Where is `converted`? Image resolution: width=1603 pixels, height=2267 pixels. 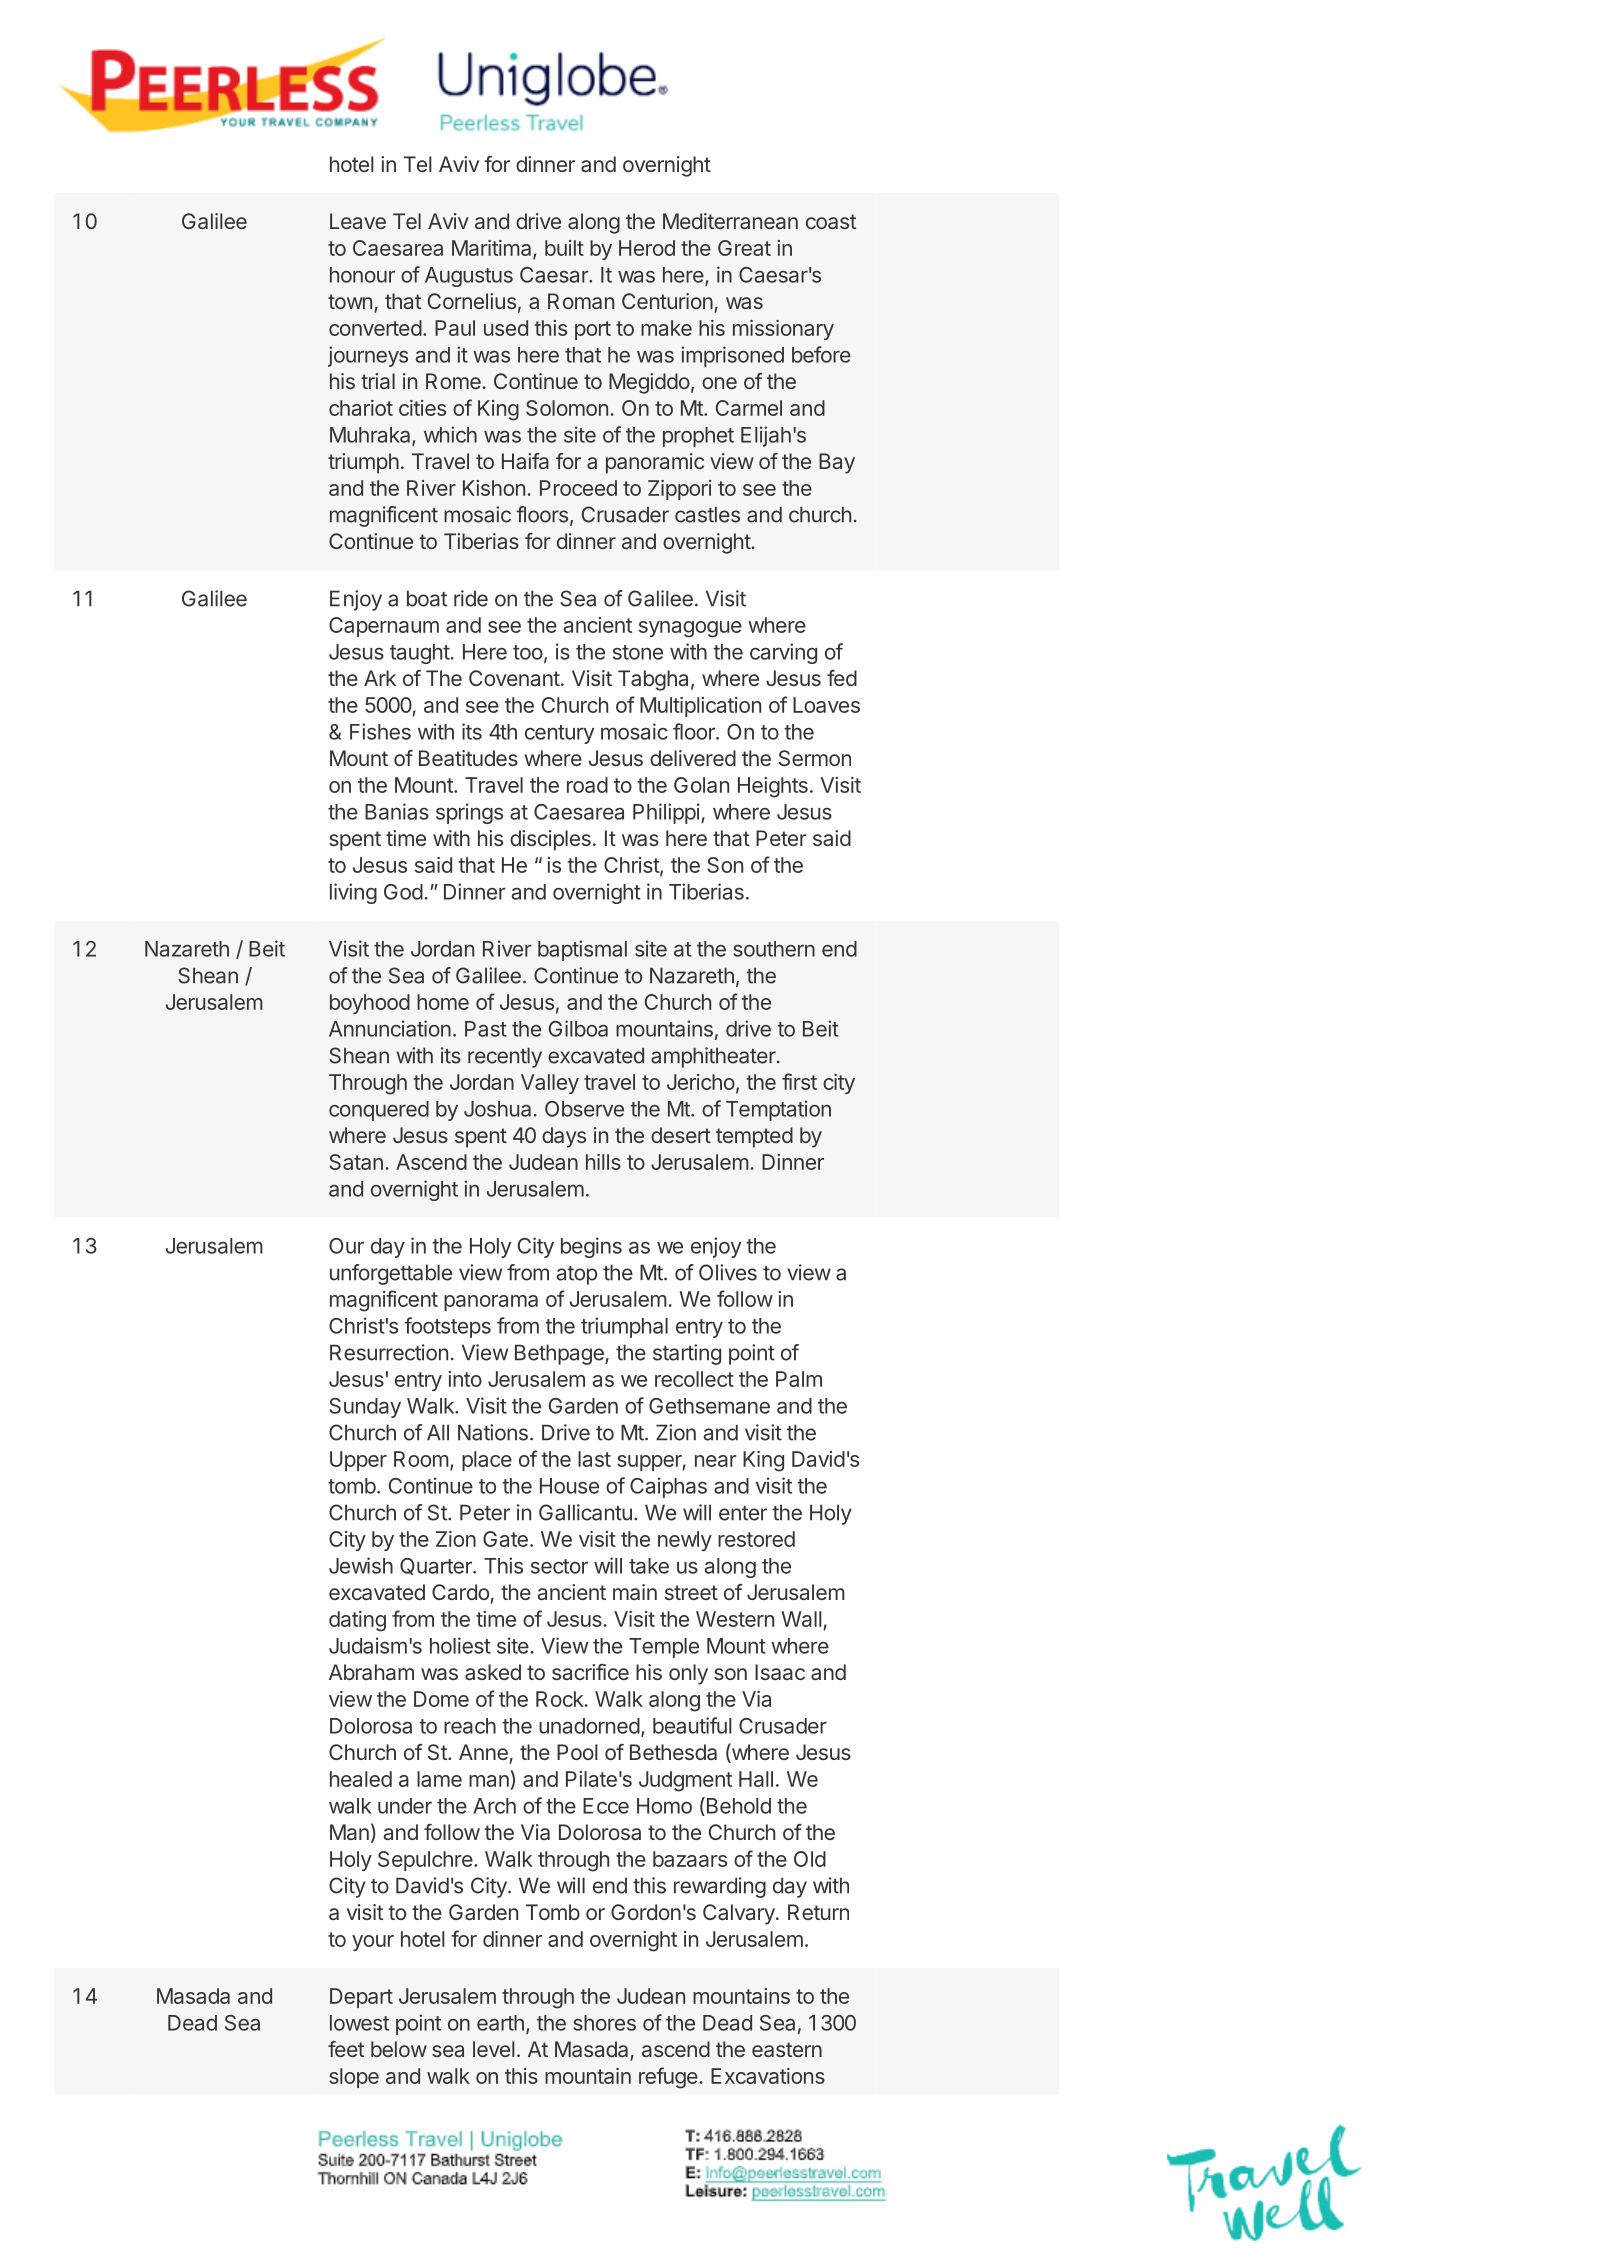 converted is located at coordinates (375, 328).
